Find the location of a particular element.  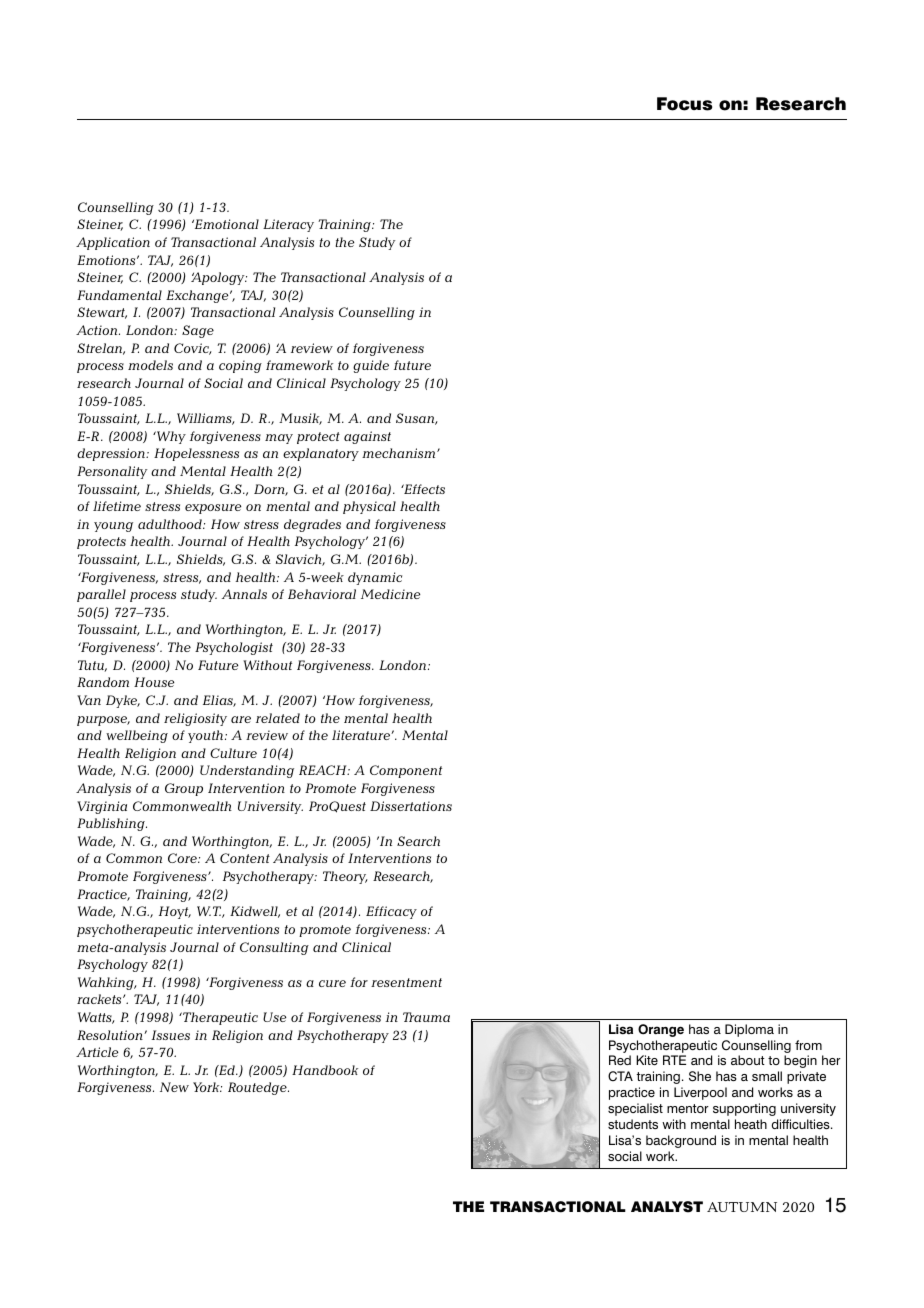

Diploma is located at coordinates (749, 1030).
